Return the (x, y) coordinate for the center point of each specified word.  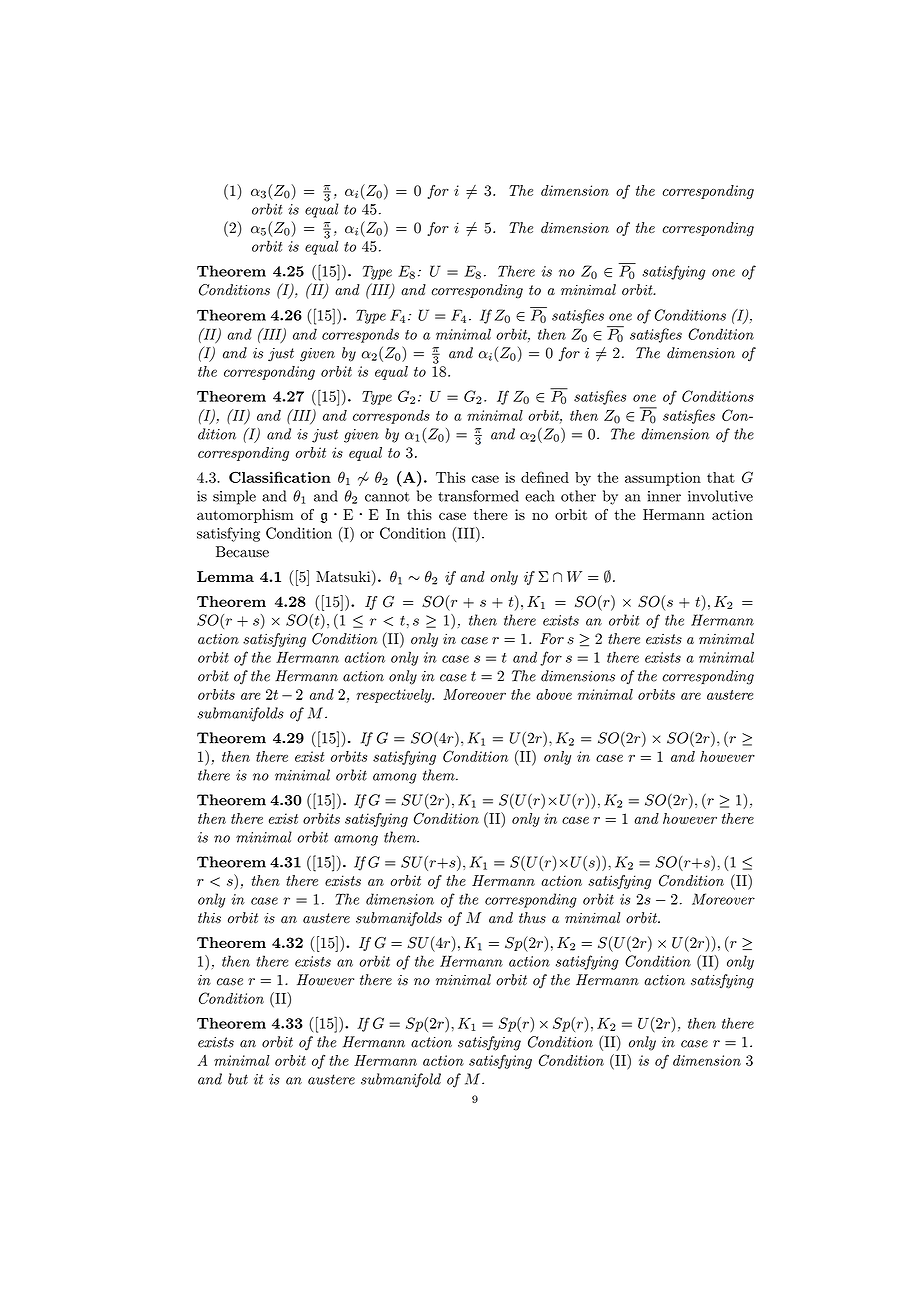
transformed (478, 496)
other (578, 496)
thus (532, 918)
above (554, 694)
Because (242, 552)
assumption (663, 479)
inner (664, 496)
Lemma (225, 576)
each (539, 496)
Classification (280, 477)
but (238, 1079)
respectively (395, 696)
